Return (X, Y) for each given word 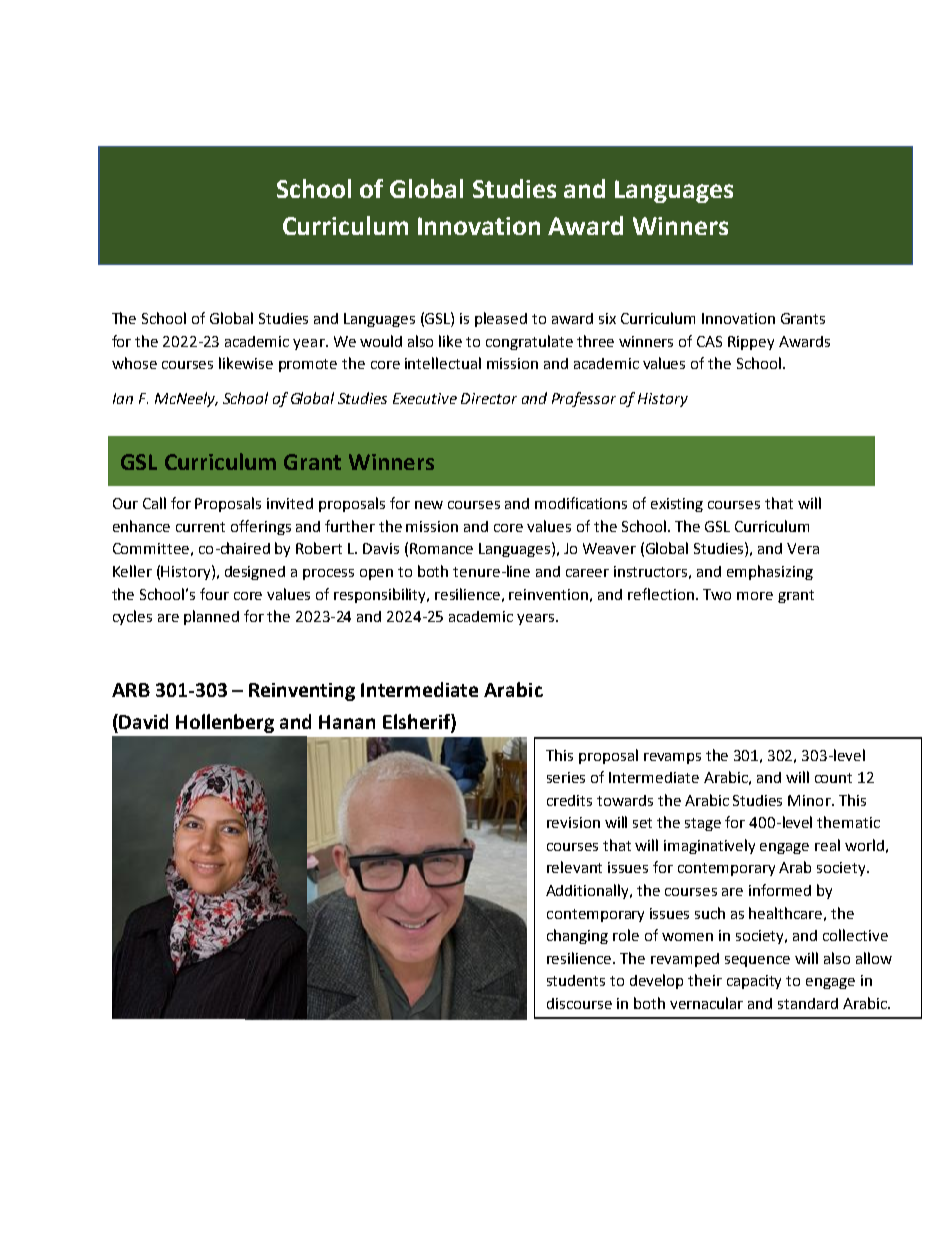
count (833, 778)
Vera (803, 548)
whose (134, 363)
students (576, 980)
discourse (579, 1003)
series (566, 777)
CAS (709, 341)
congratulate (529, 342)
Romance (441, 548)
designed (255, 573)
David (143, 721)
